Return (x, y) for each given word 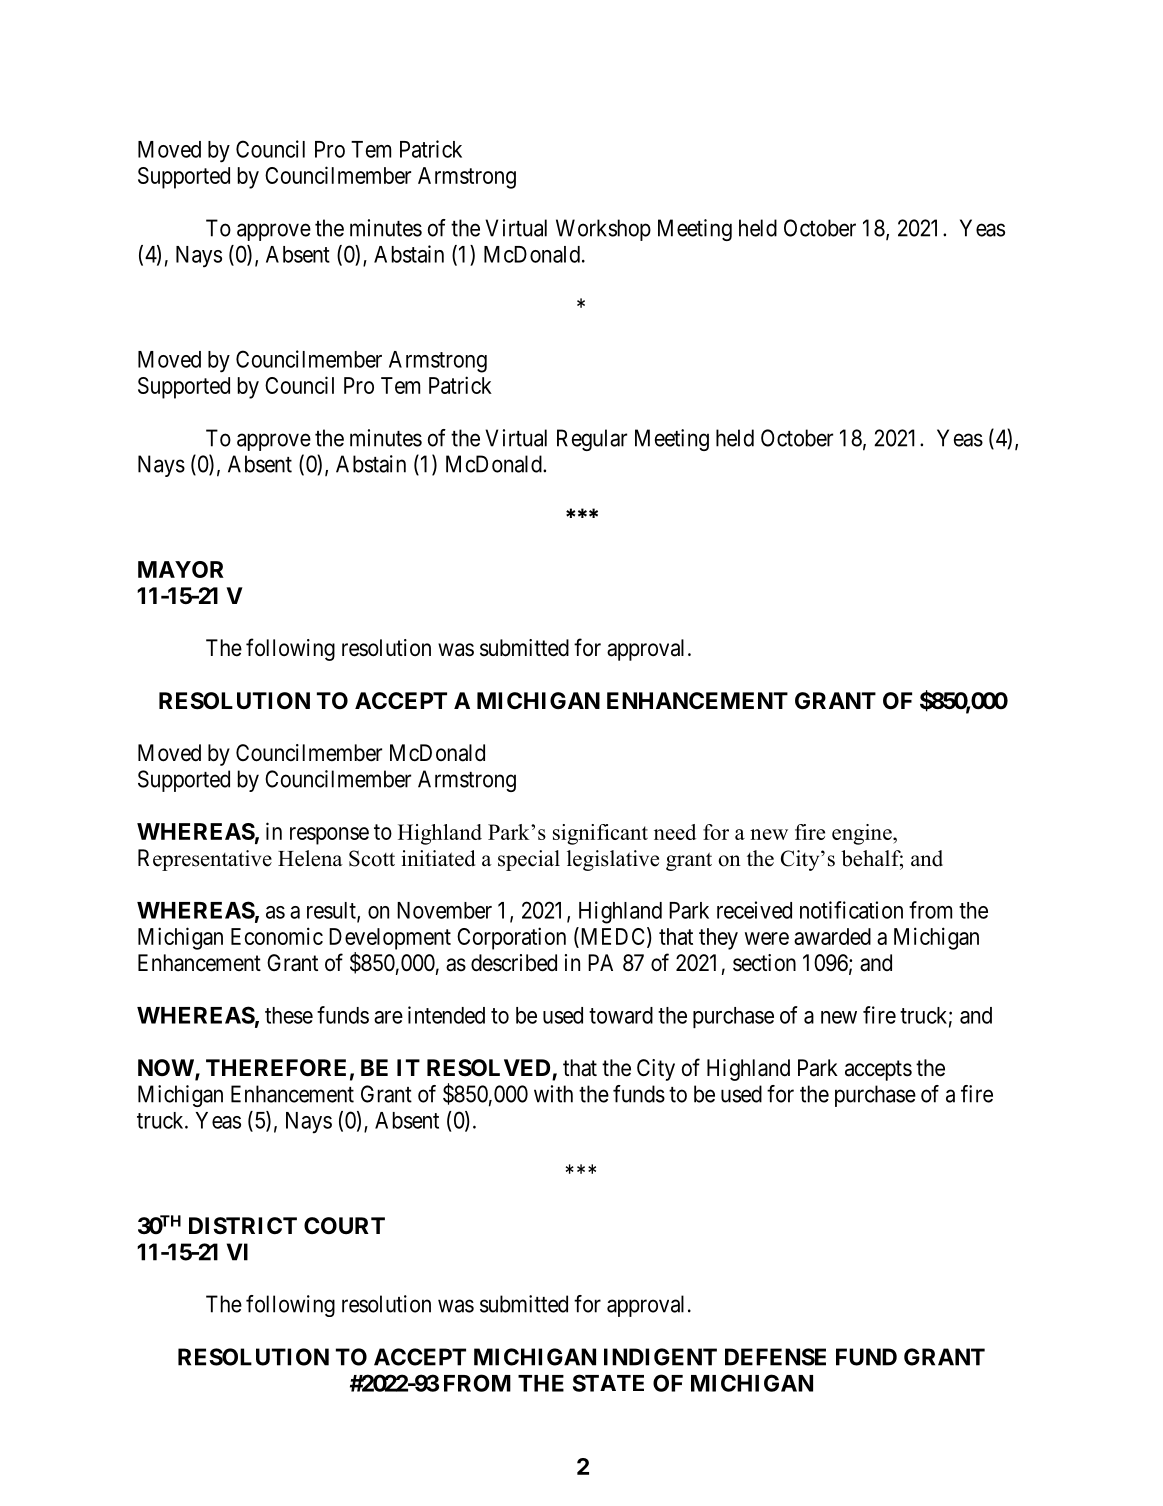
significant (600, 834)
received (754, 910)
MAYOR (181, 569)
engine (863, 834)
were (767, 938)
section (764, 963)
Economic (277, 936)
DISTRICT (243, 1226)
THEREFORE (276, 1067)
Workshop (603, 230)
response (329, 836)
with (553, 1094)
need (675, 832)
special (529, 860)
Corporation (511, 938)
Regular (592, 440)
